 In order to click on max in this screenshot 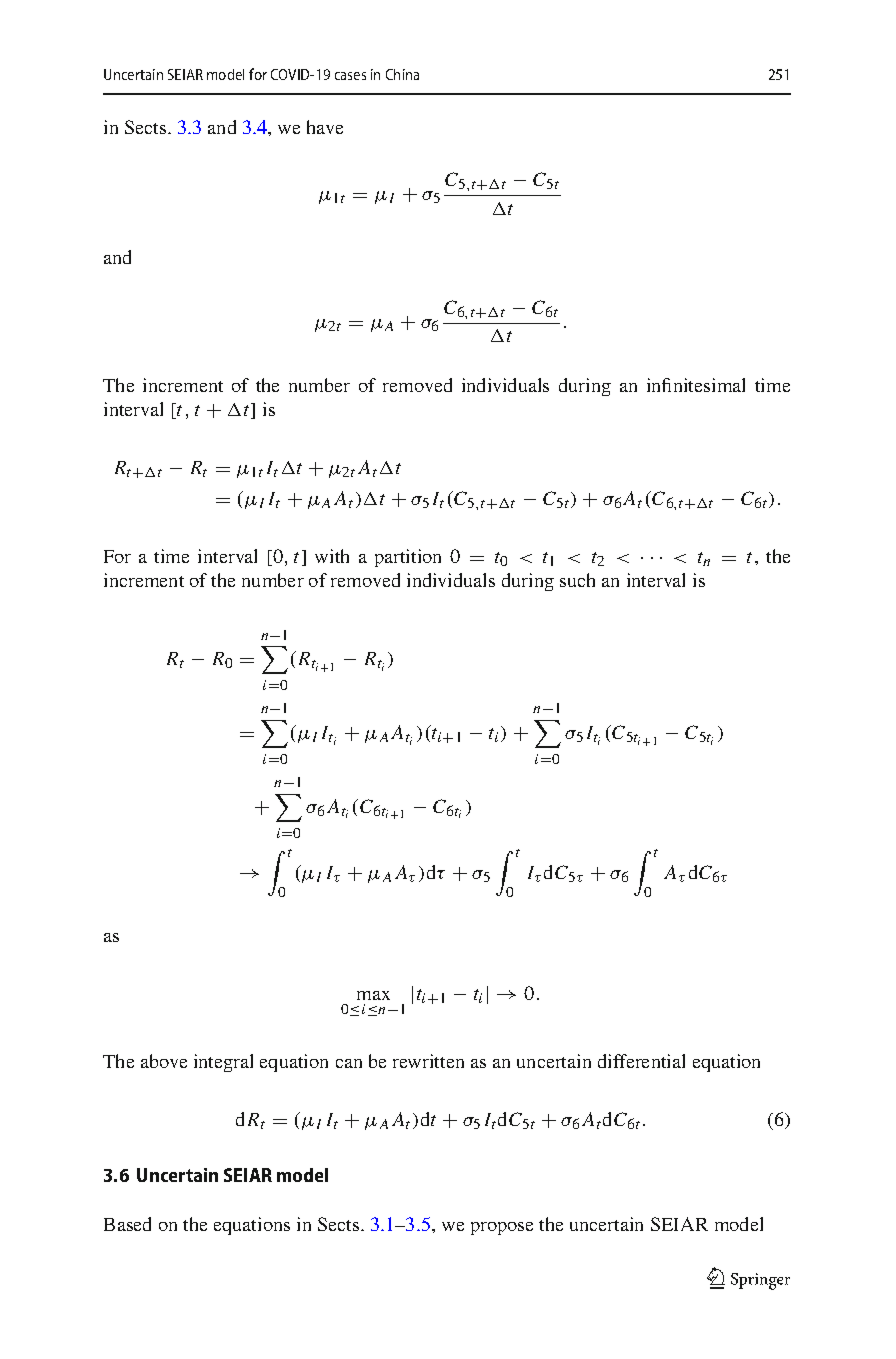, I will do `click(373, 995)`.
